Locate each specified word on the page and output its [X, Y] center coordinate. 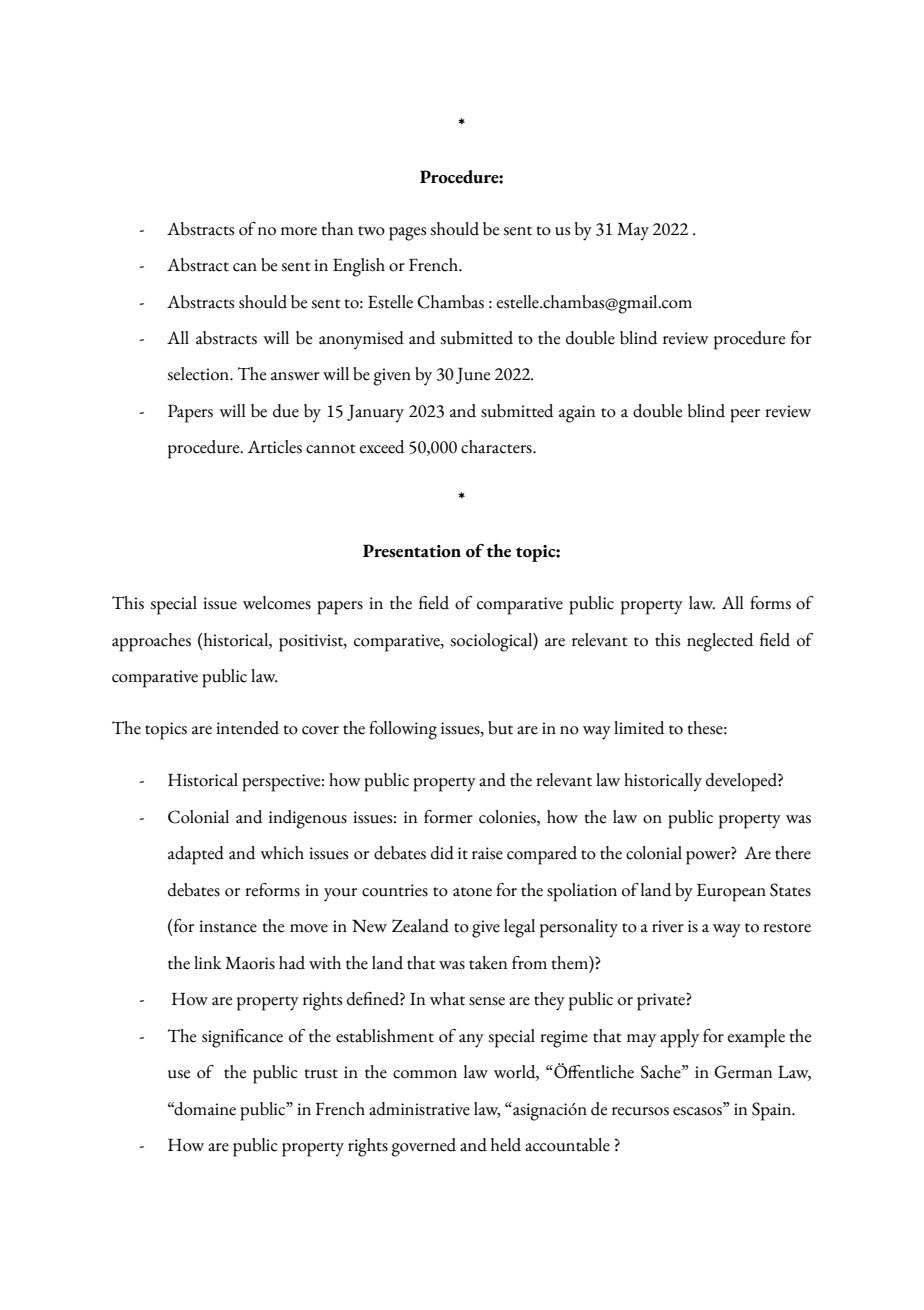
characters [497, 447]
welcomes [277, 603]
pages [407, 234]
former [448, 817]
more [299, 231]
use [179, 1074]
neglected [720, 642]
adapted [196, 855]
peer [745, 416]
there [793, 853]
